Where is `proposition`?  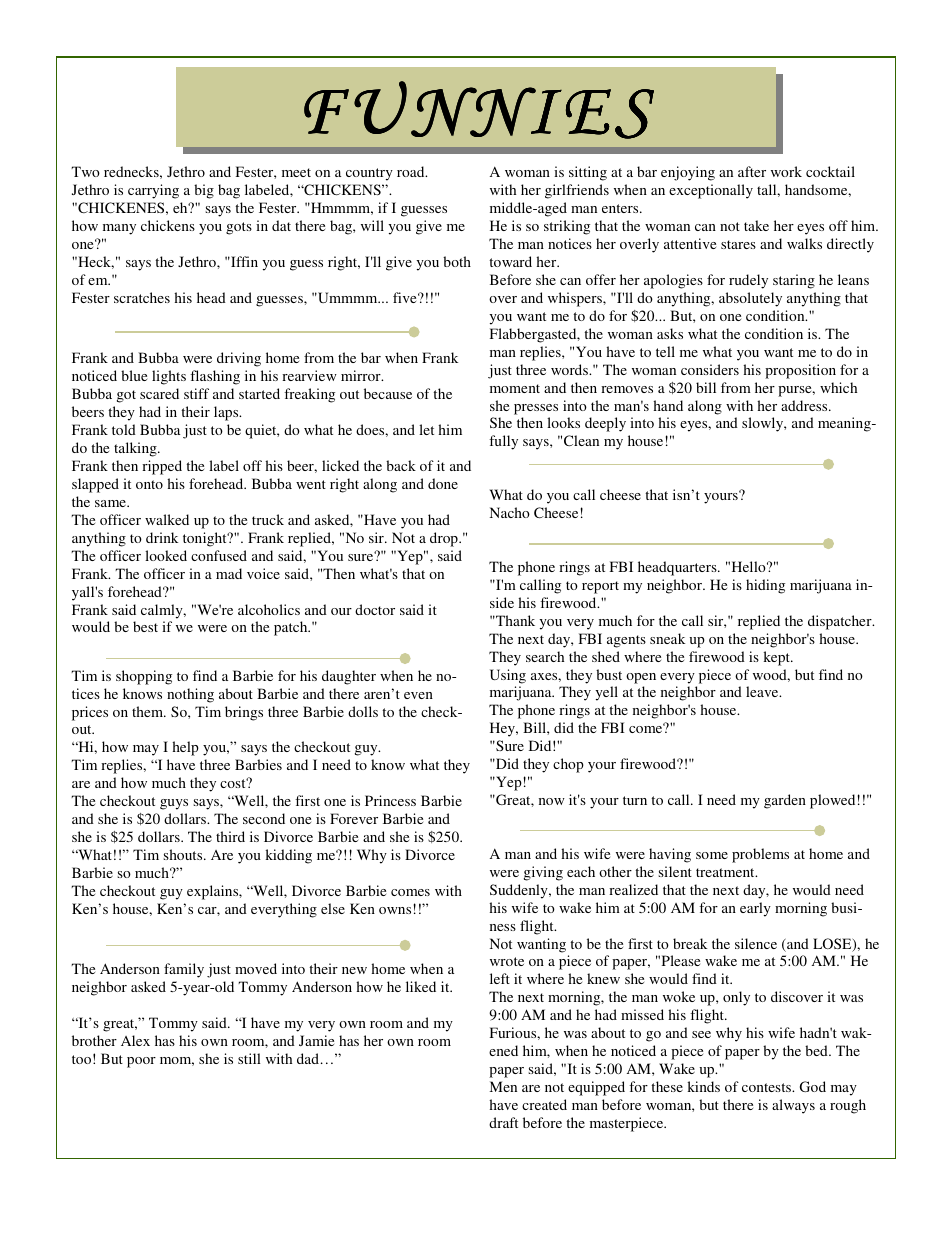 proposition is located at coordinates (800, 371).
